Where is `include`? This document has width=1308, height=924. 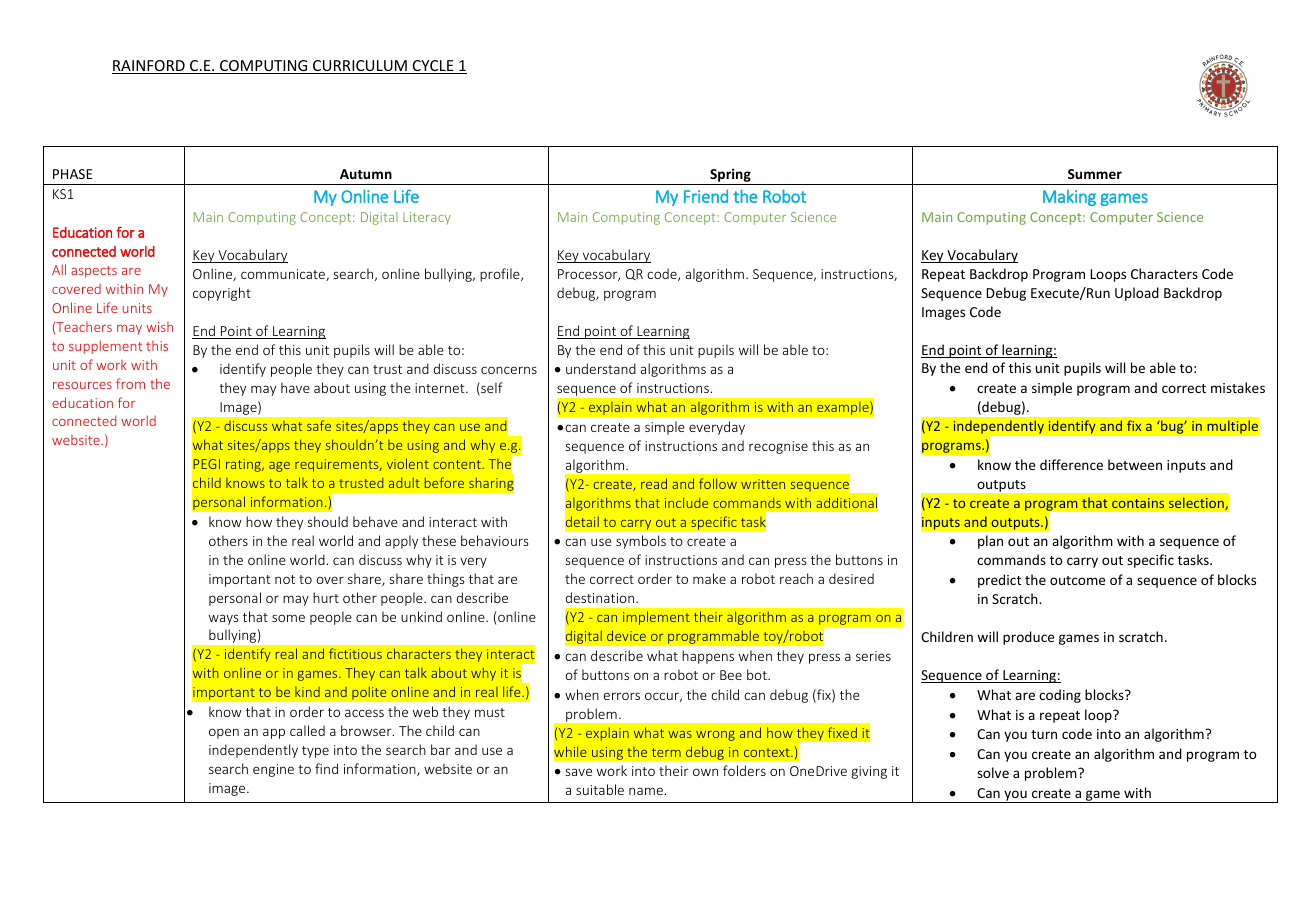 include is located at coordinates (686, 502).
